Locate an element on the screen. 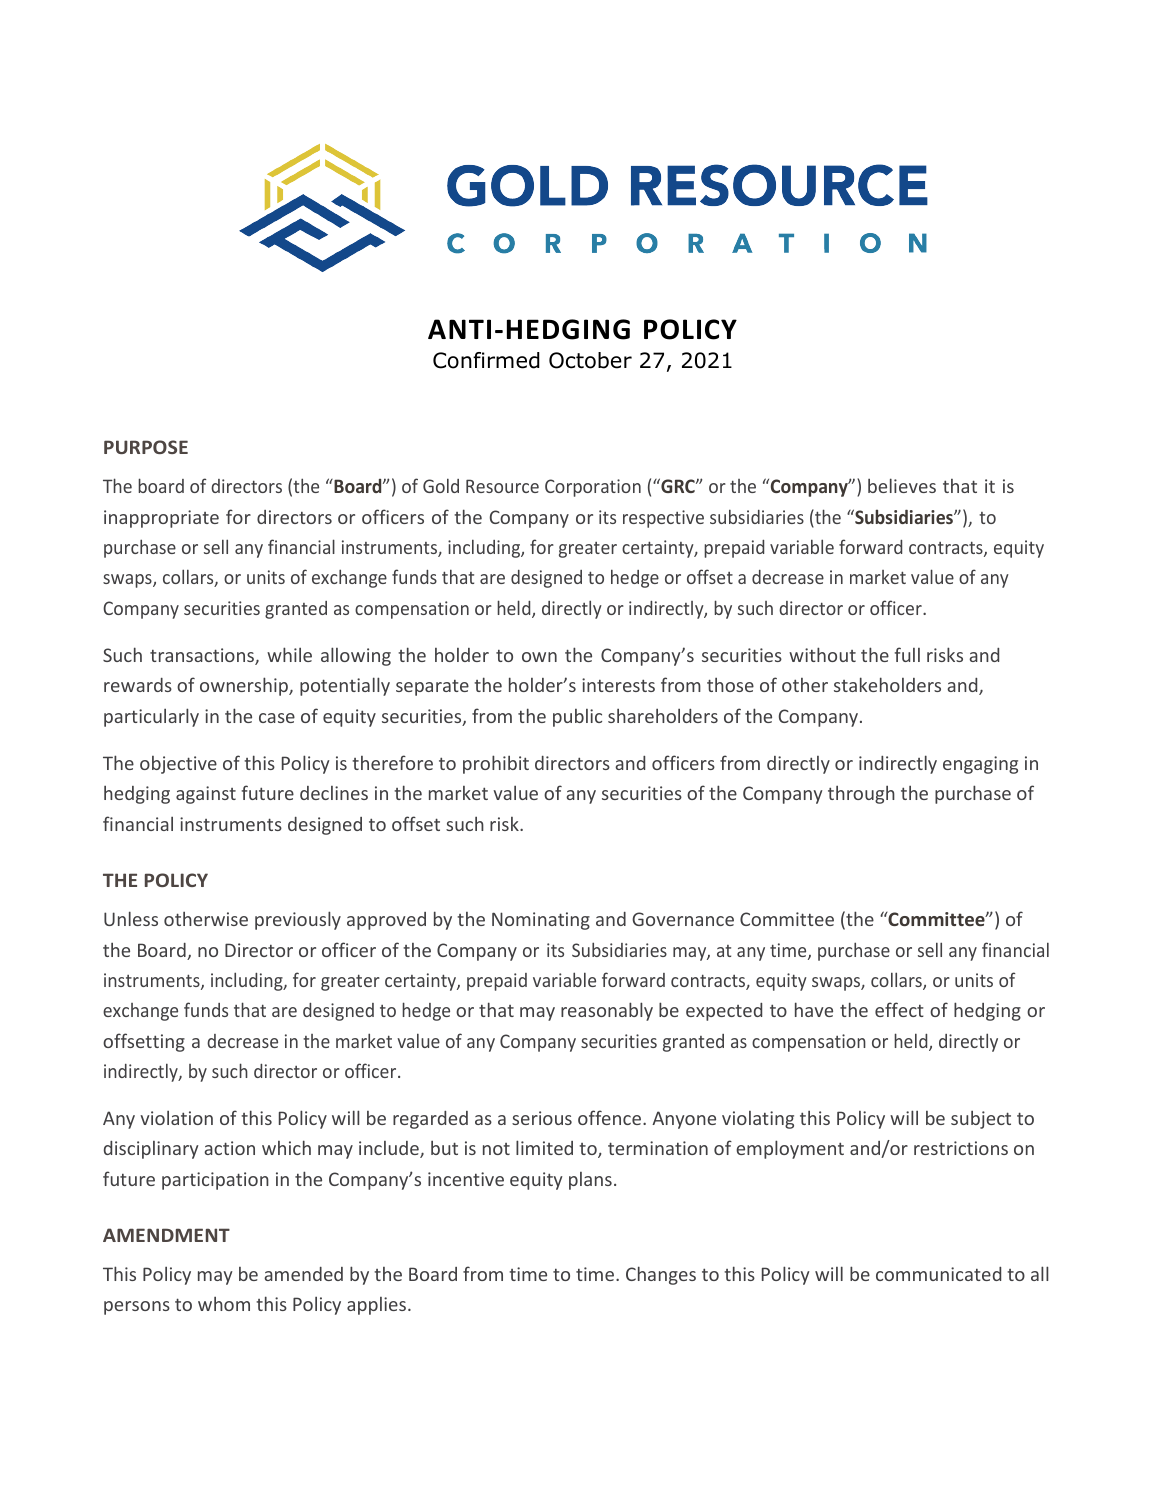  believes is located at coordinates (902, 485).
